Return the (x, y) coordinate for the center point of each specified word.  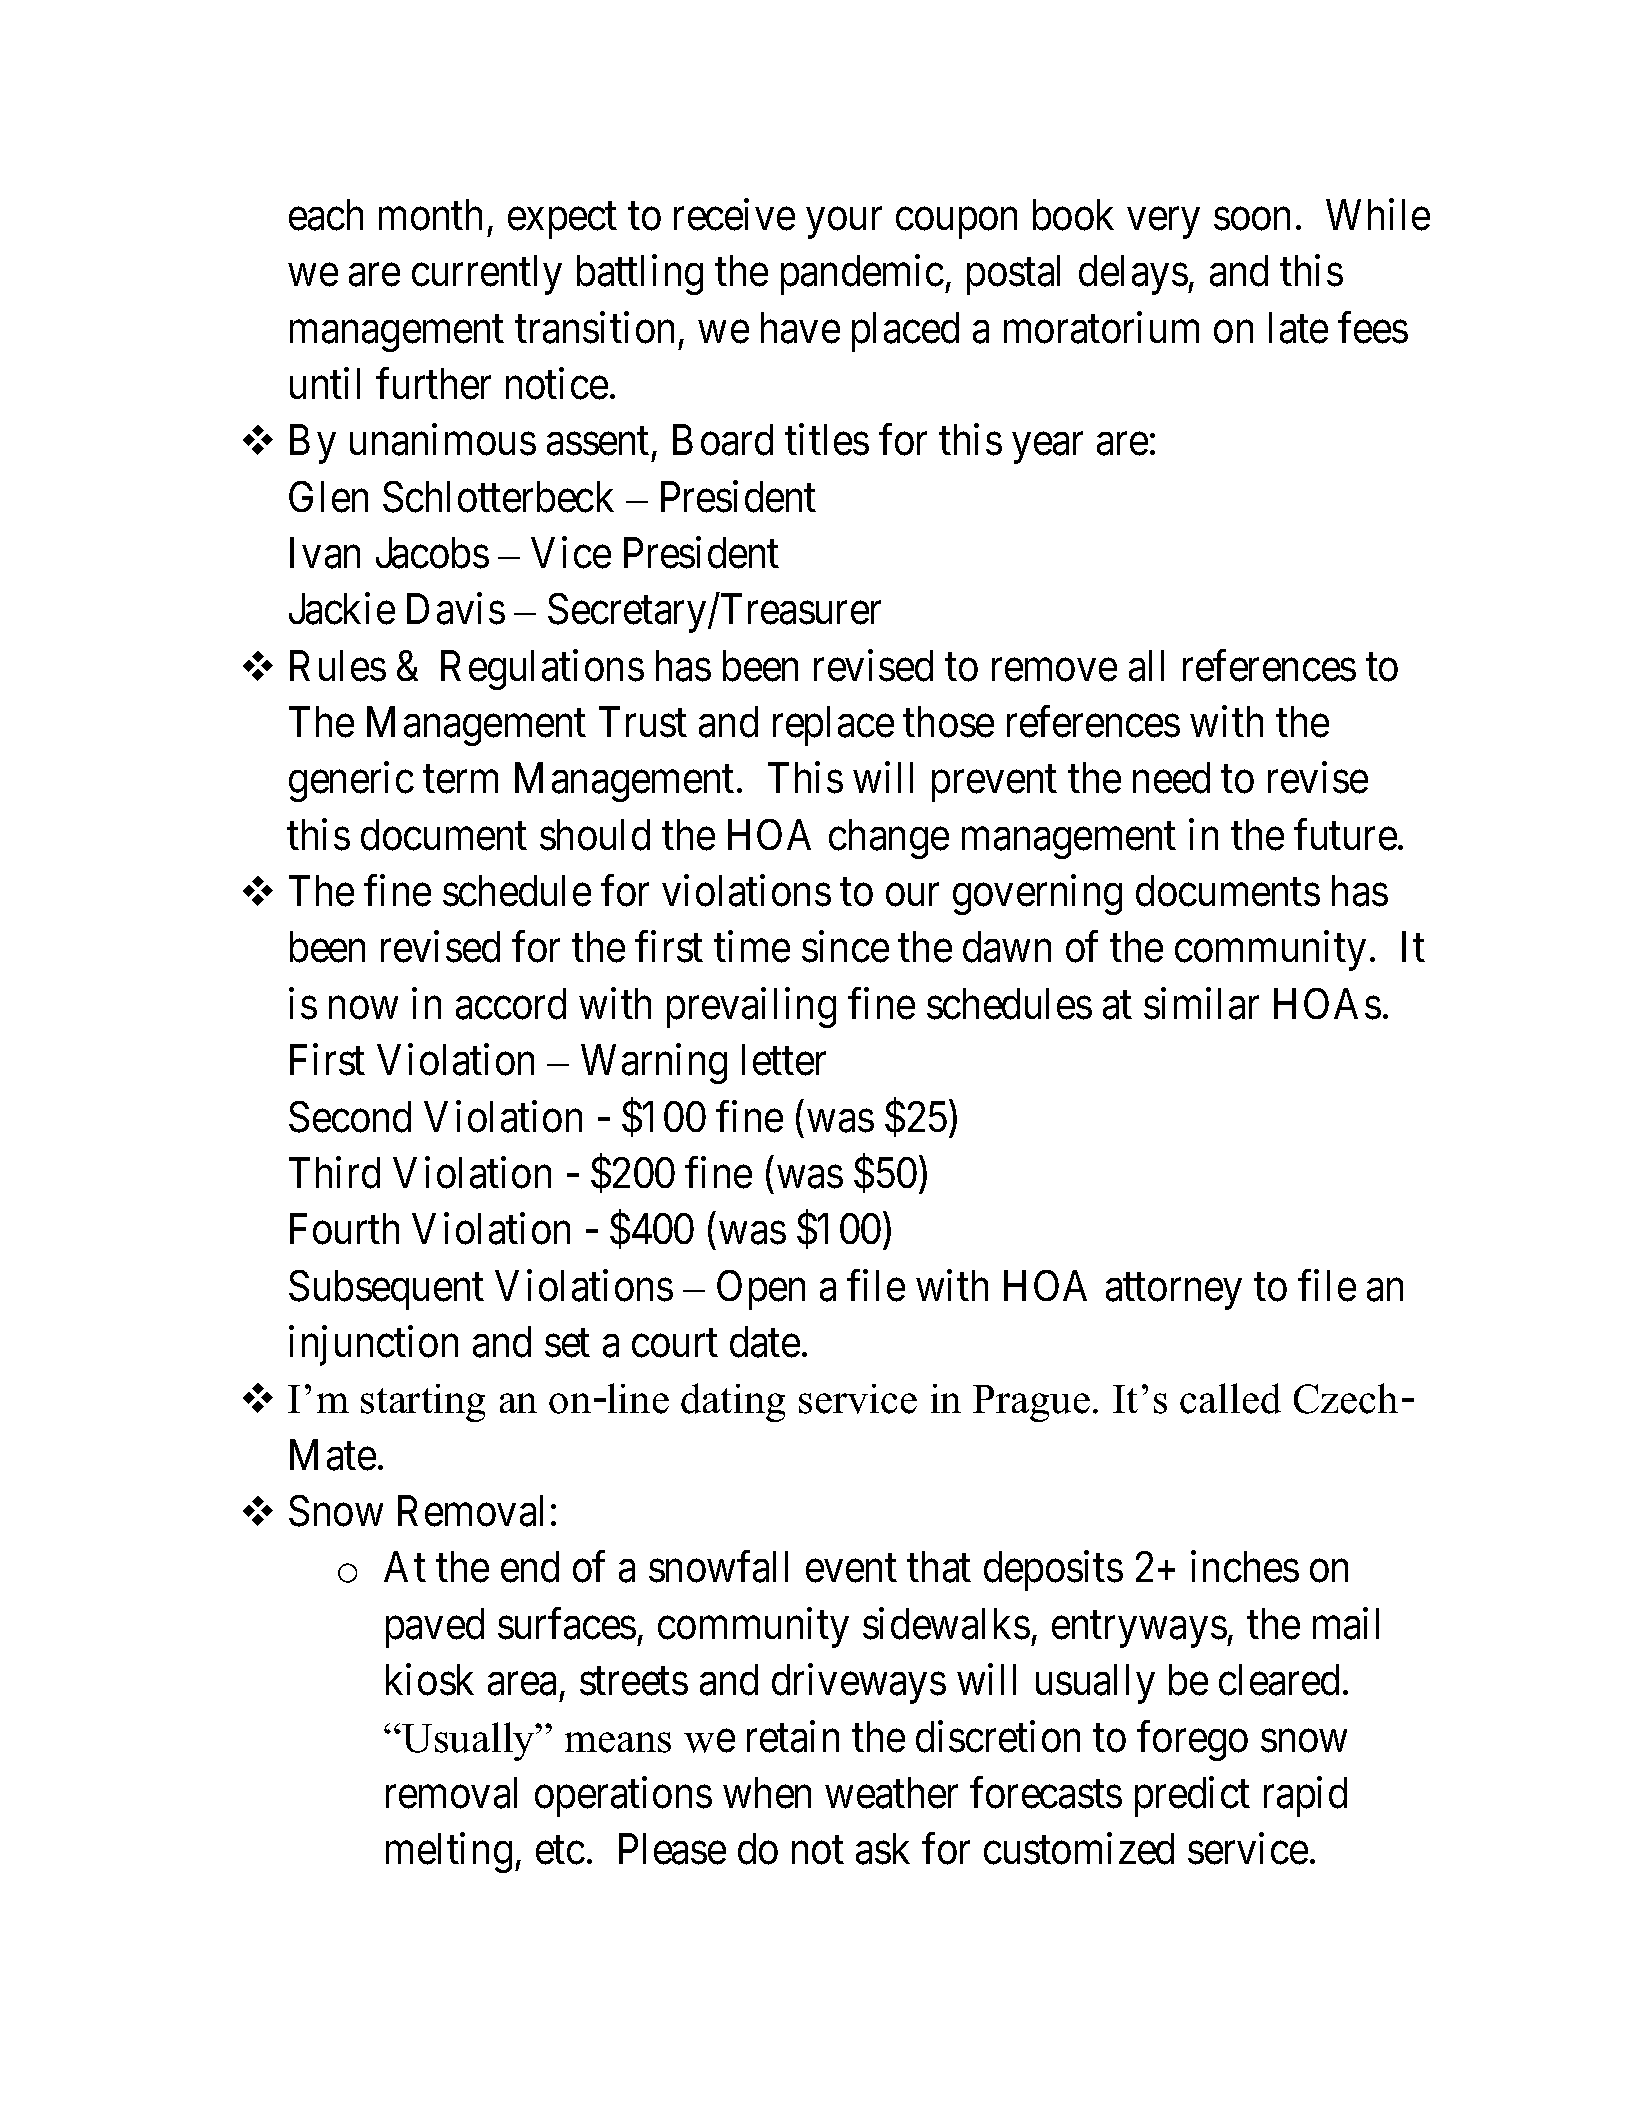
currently (487, 275)
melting (449, 1853)
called (1230, 1398)
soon (1252, 219)
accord (511, 1004)
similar (1201, 1004)
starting (423, 1403)
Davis (456, 609)
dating (733, 1402)
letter (784, 1060)
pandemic (862, 275)
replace (833, 726)
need (1171, 778)
